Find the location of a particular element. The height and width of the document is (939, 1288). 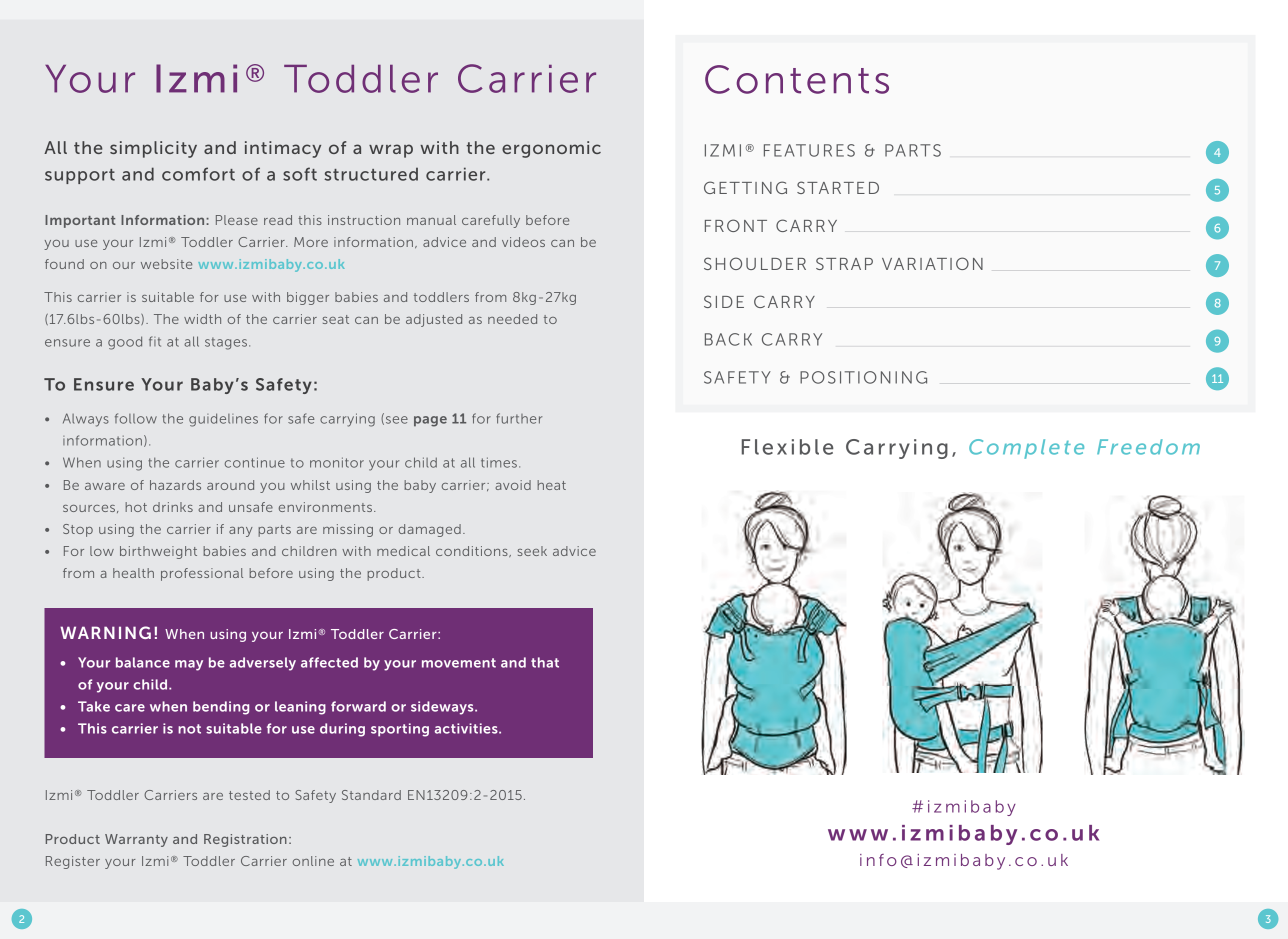

movement is located at coordinates (459, 663).
